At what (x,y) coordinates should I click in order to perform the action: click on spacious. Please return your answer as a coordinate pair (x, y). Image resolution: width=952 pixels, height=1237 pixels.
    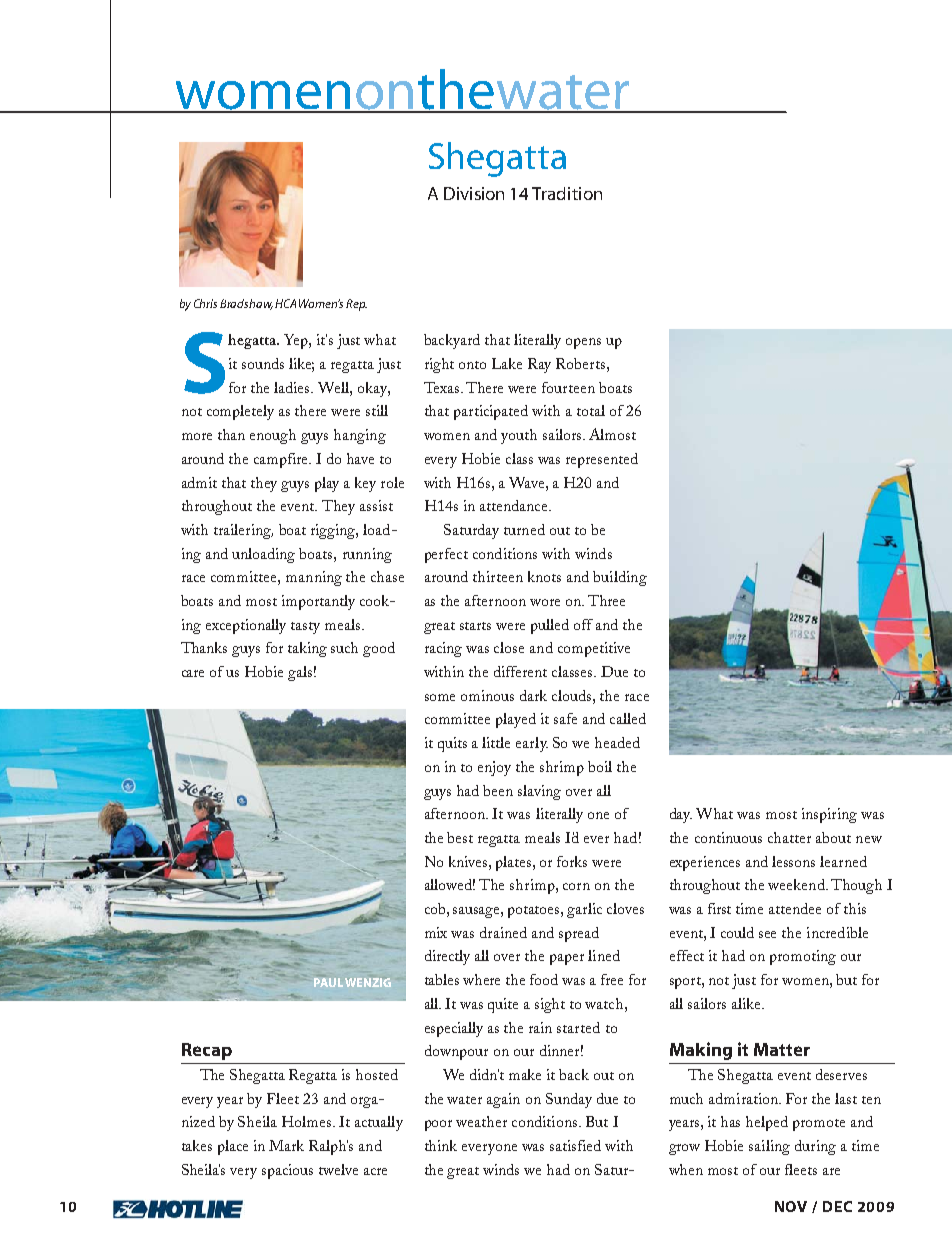
    Looking at the image, I should click on (287, 1171).
